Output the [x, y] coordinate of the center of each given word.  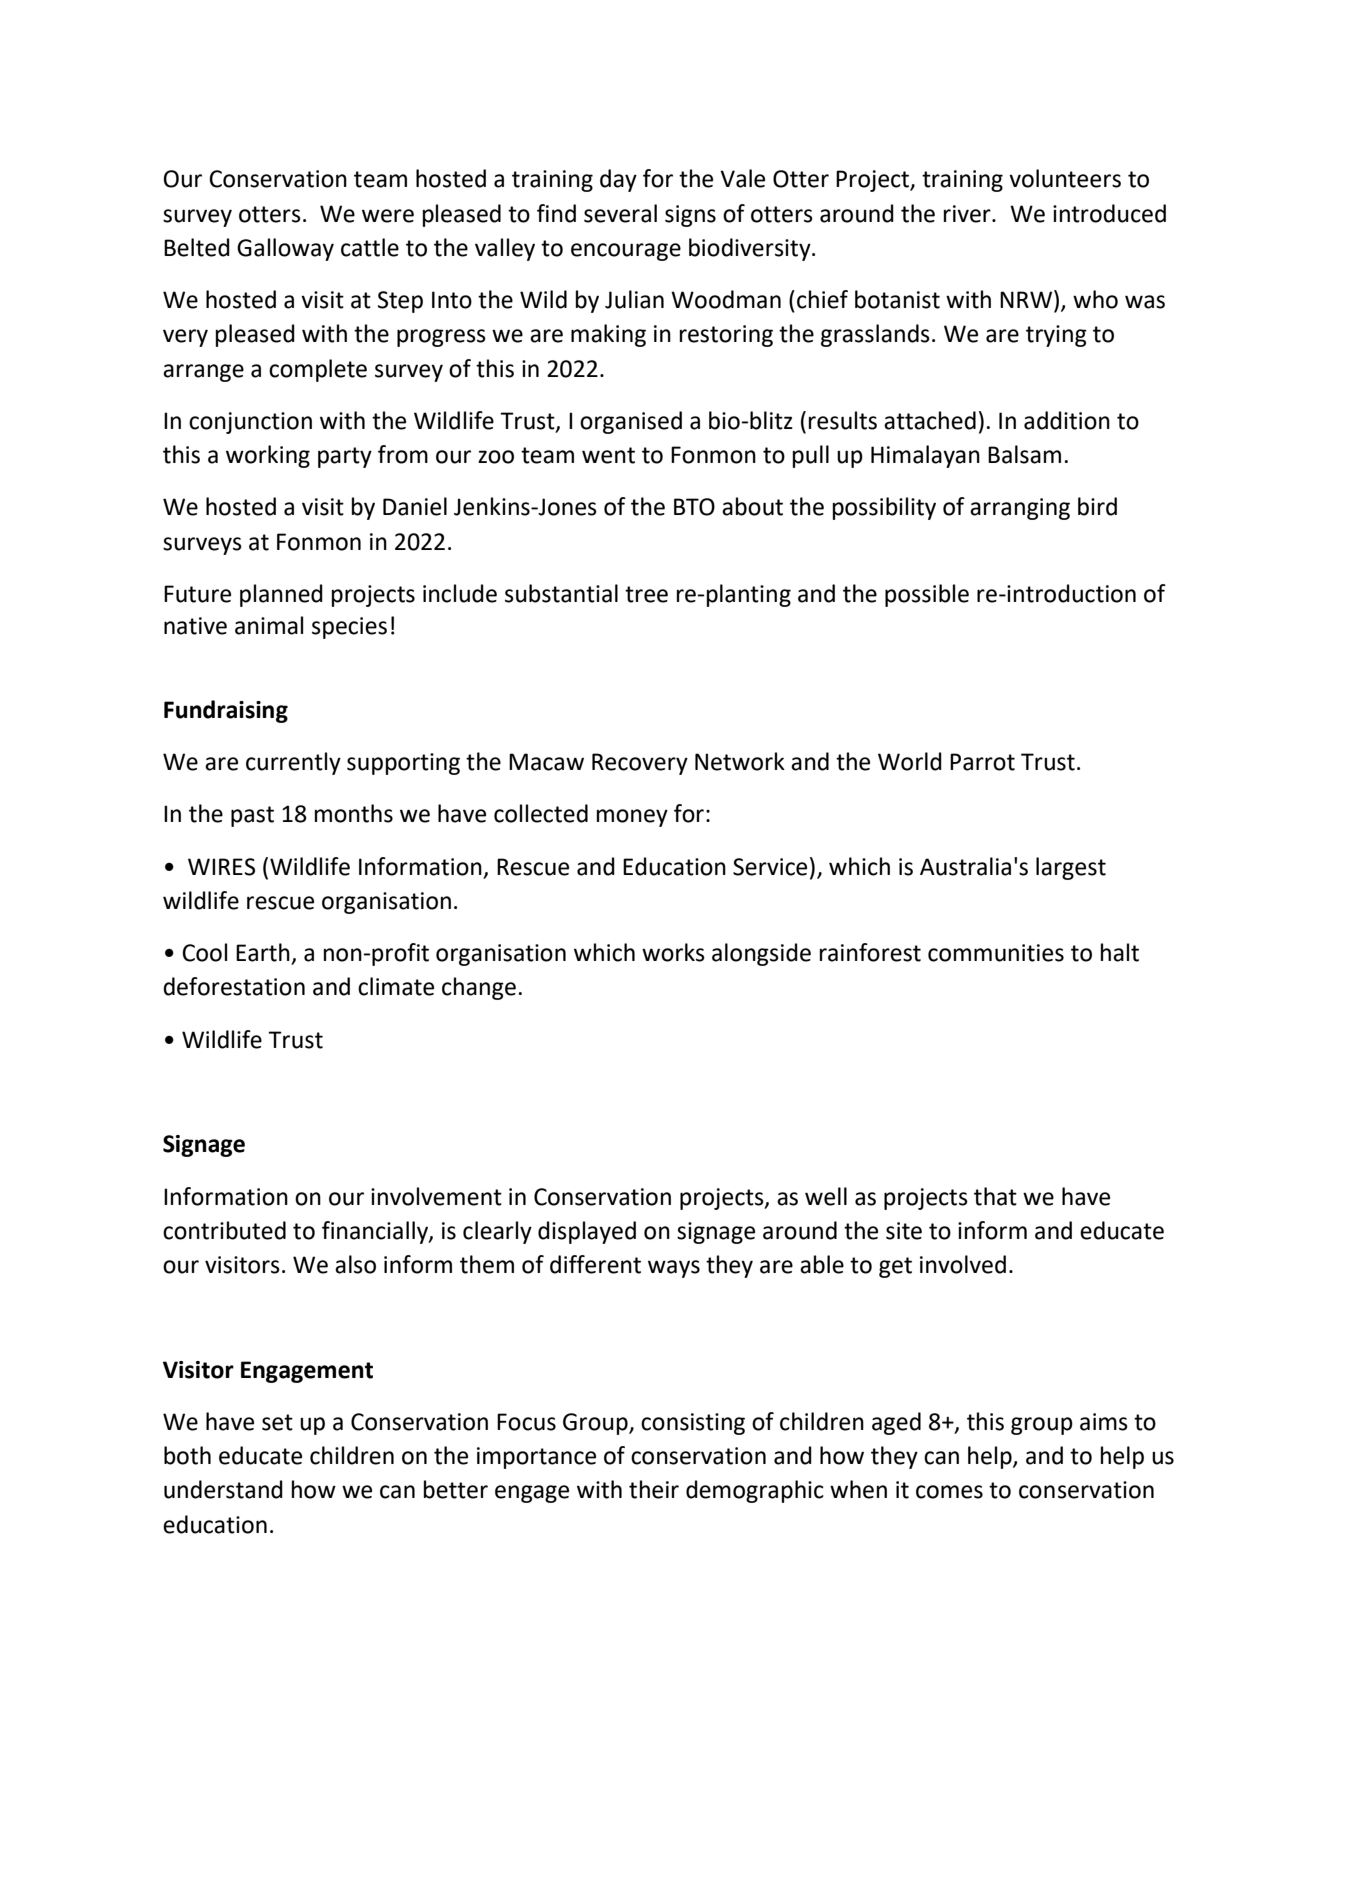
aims [1104, 1422]
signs [690, 216]
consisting [693, 1424]
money [632, 818]
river [968, 214]
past [252, 816]
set [277, 1422]
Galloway [285, 249]
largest [1071, 868]
